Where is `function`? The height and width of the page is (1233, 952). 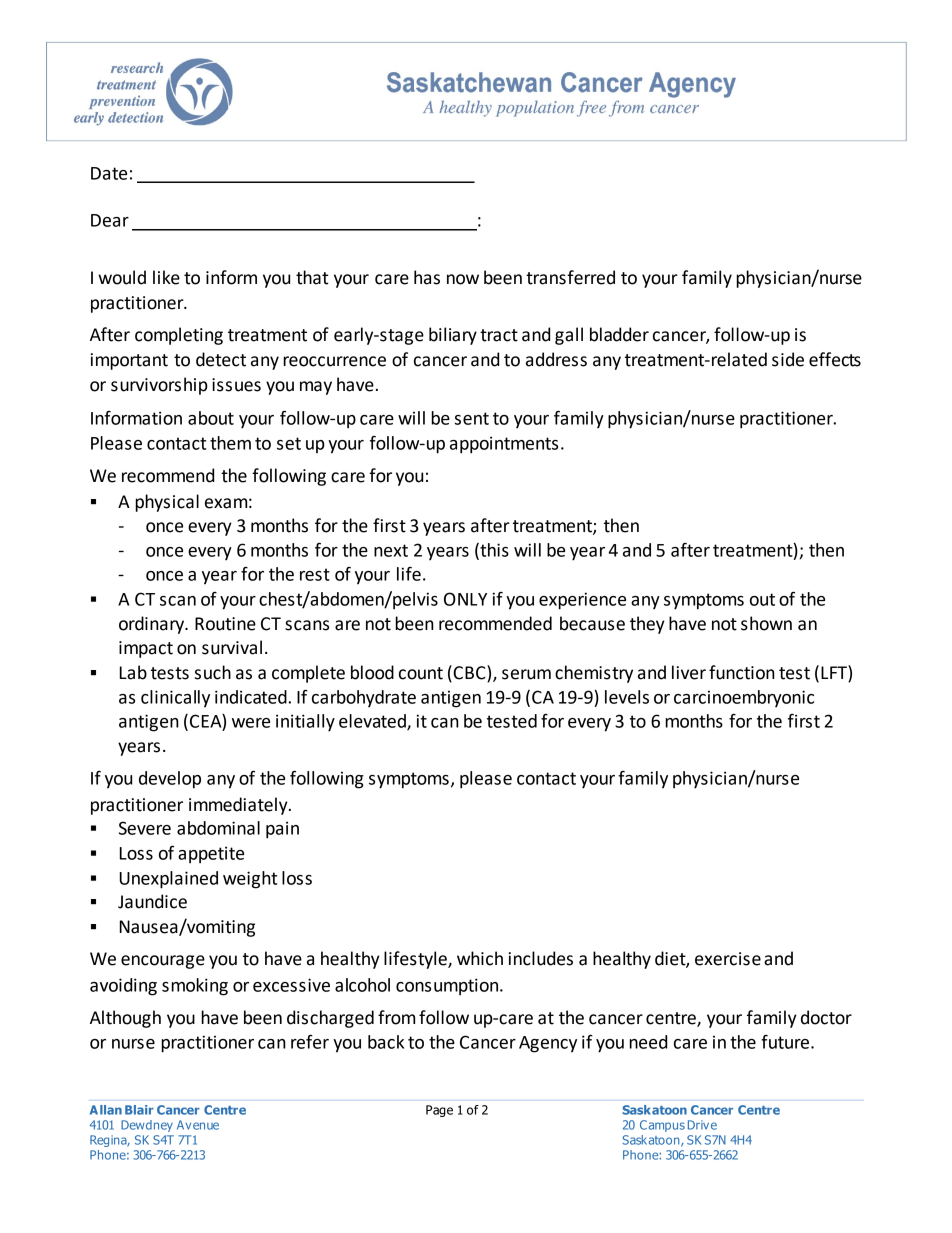 function is located at coordinates (742, 672).
